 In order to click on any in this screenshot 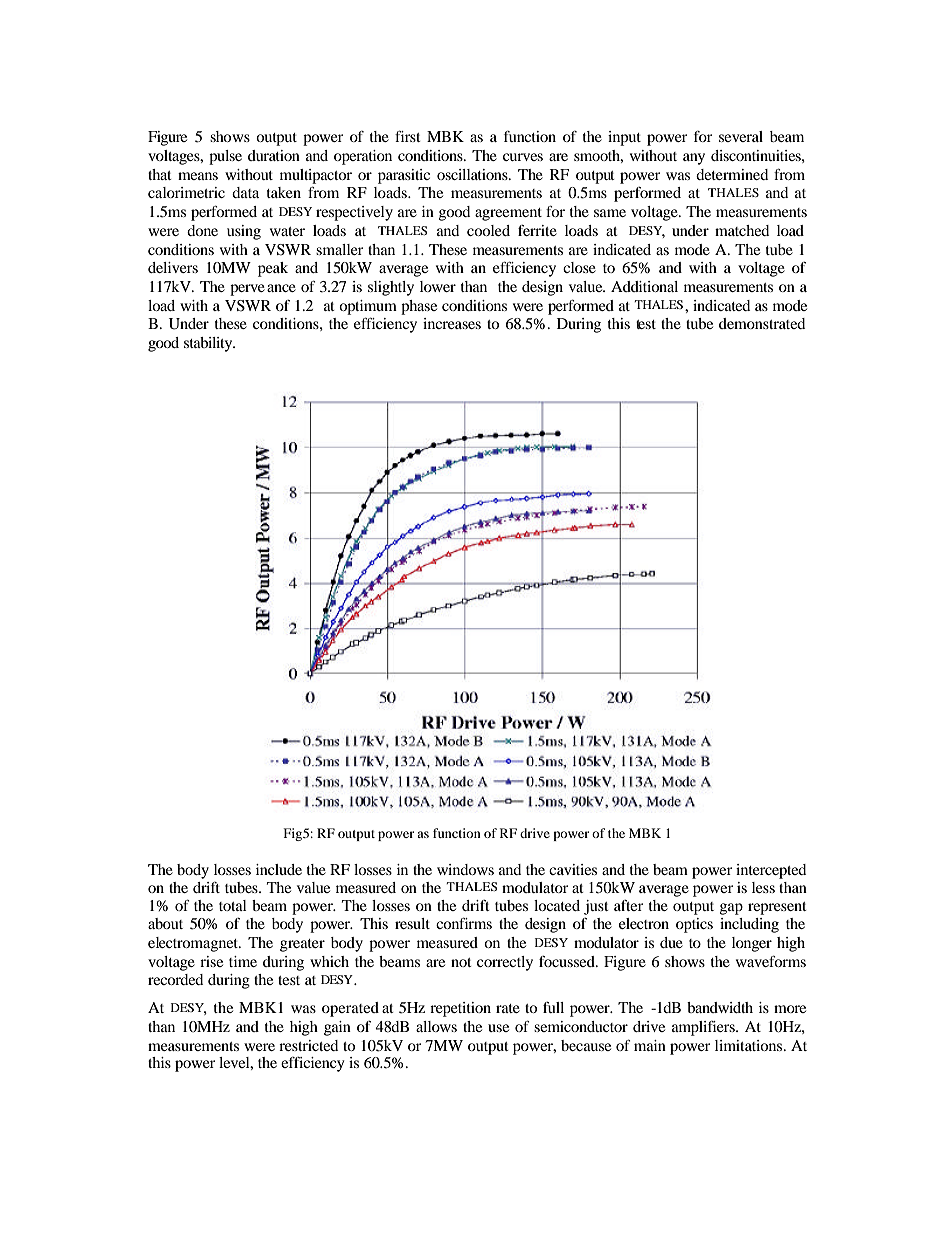, I will do `click(694, 159)`.
